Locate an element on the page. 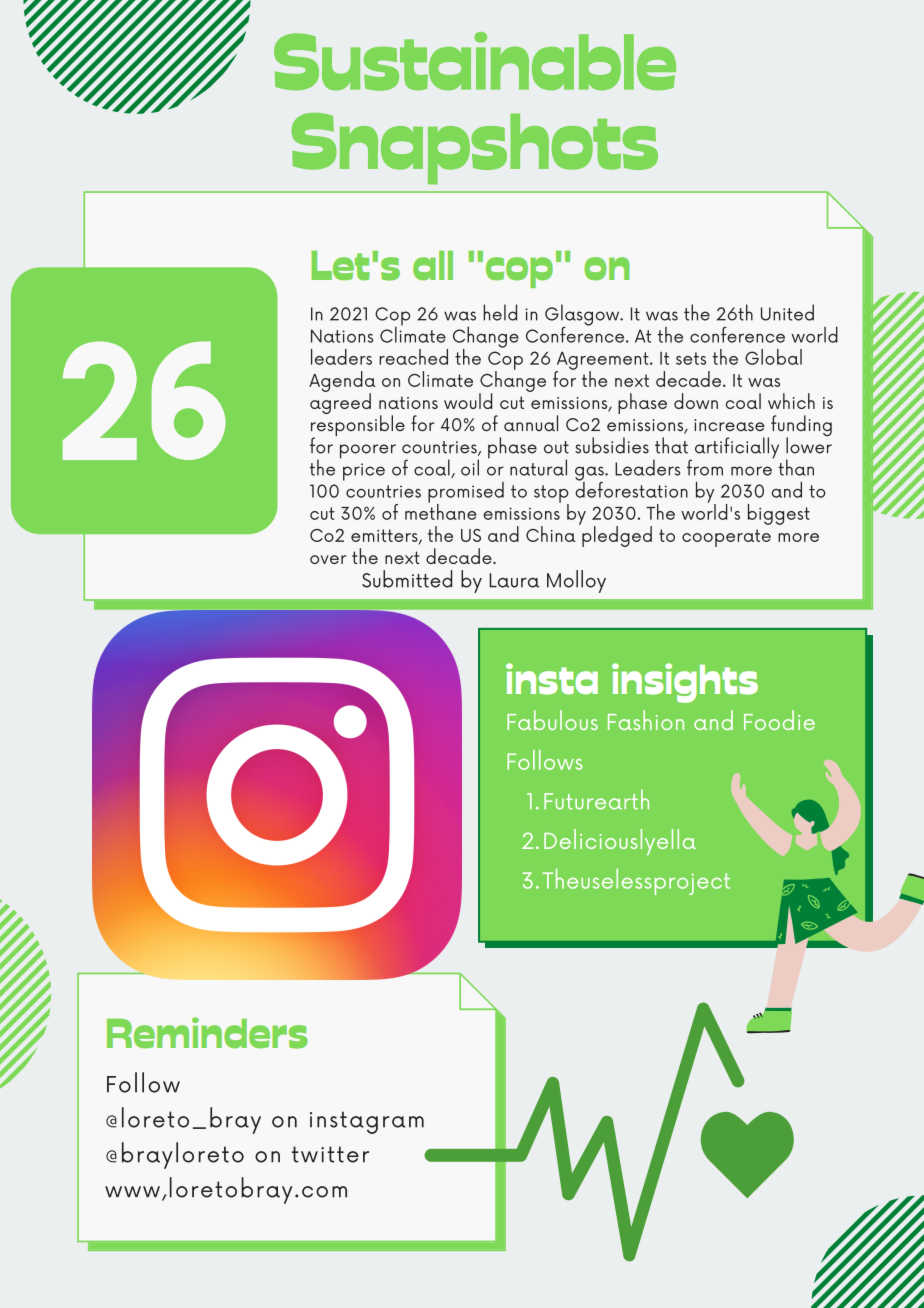  cooperate is located at coordinates (726, 538).
